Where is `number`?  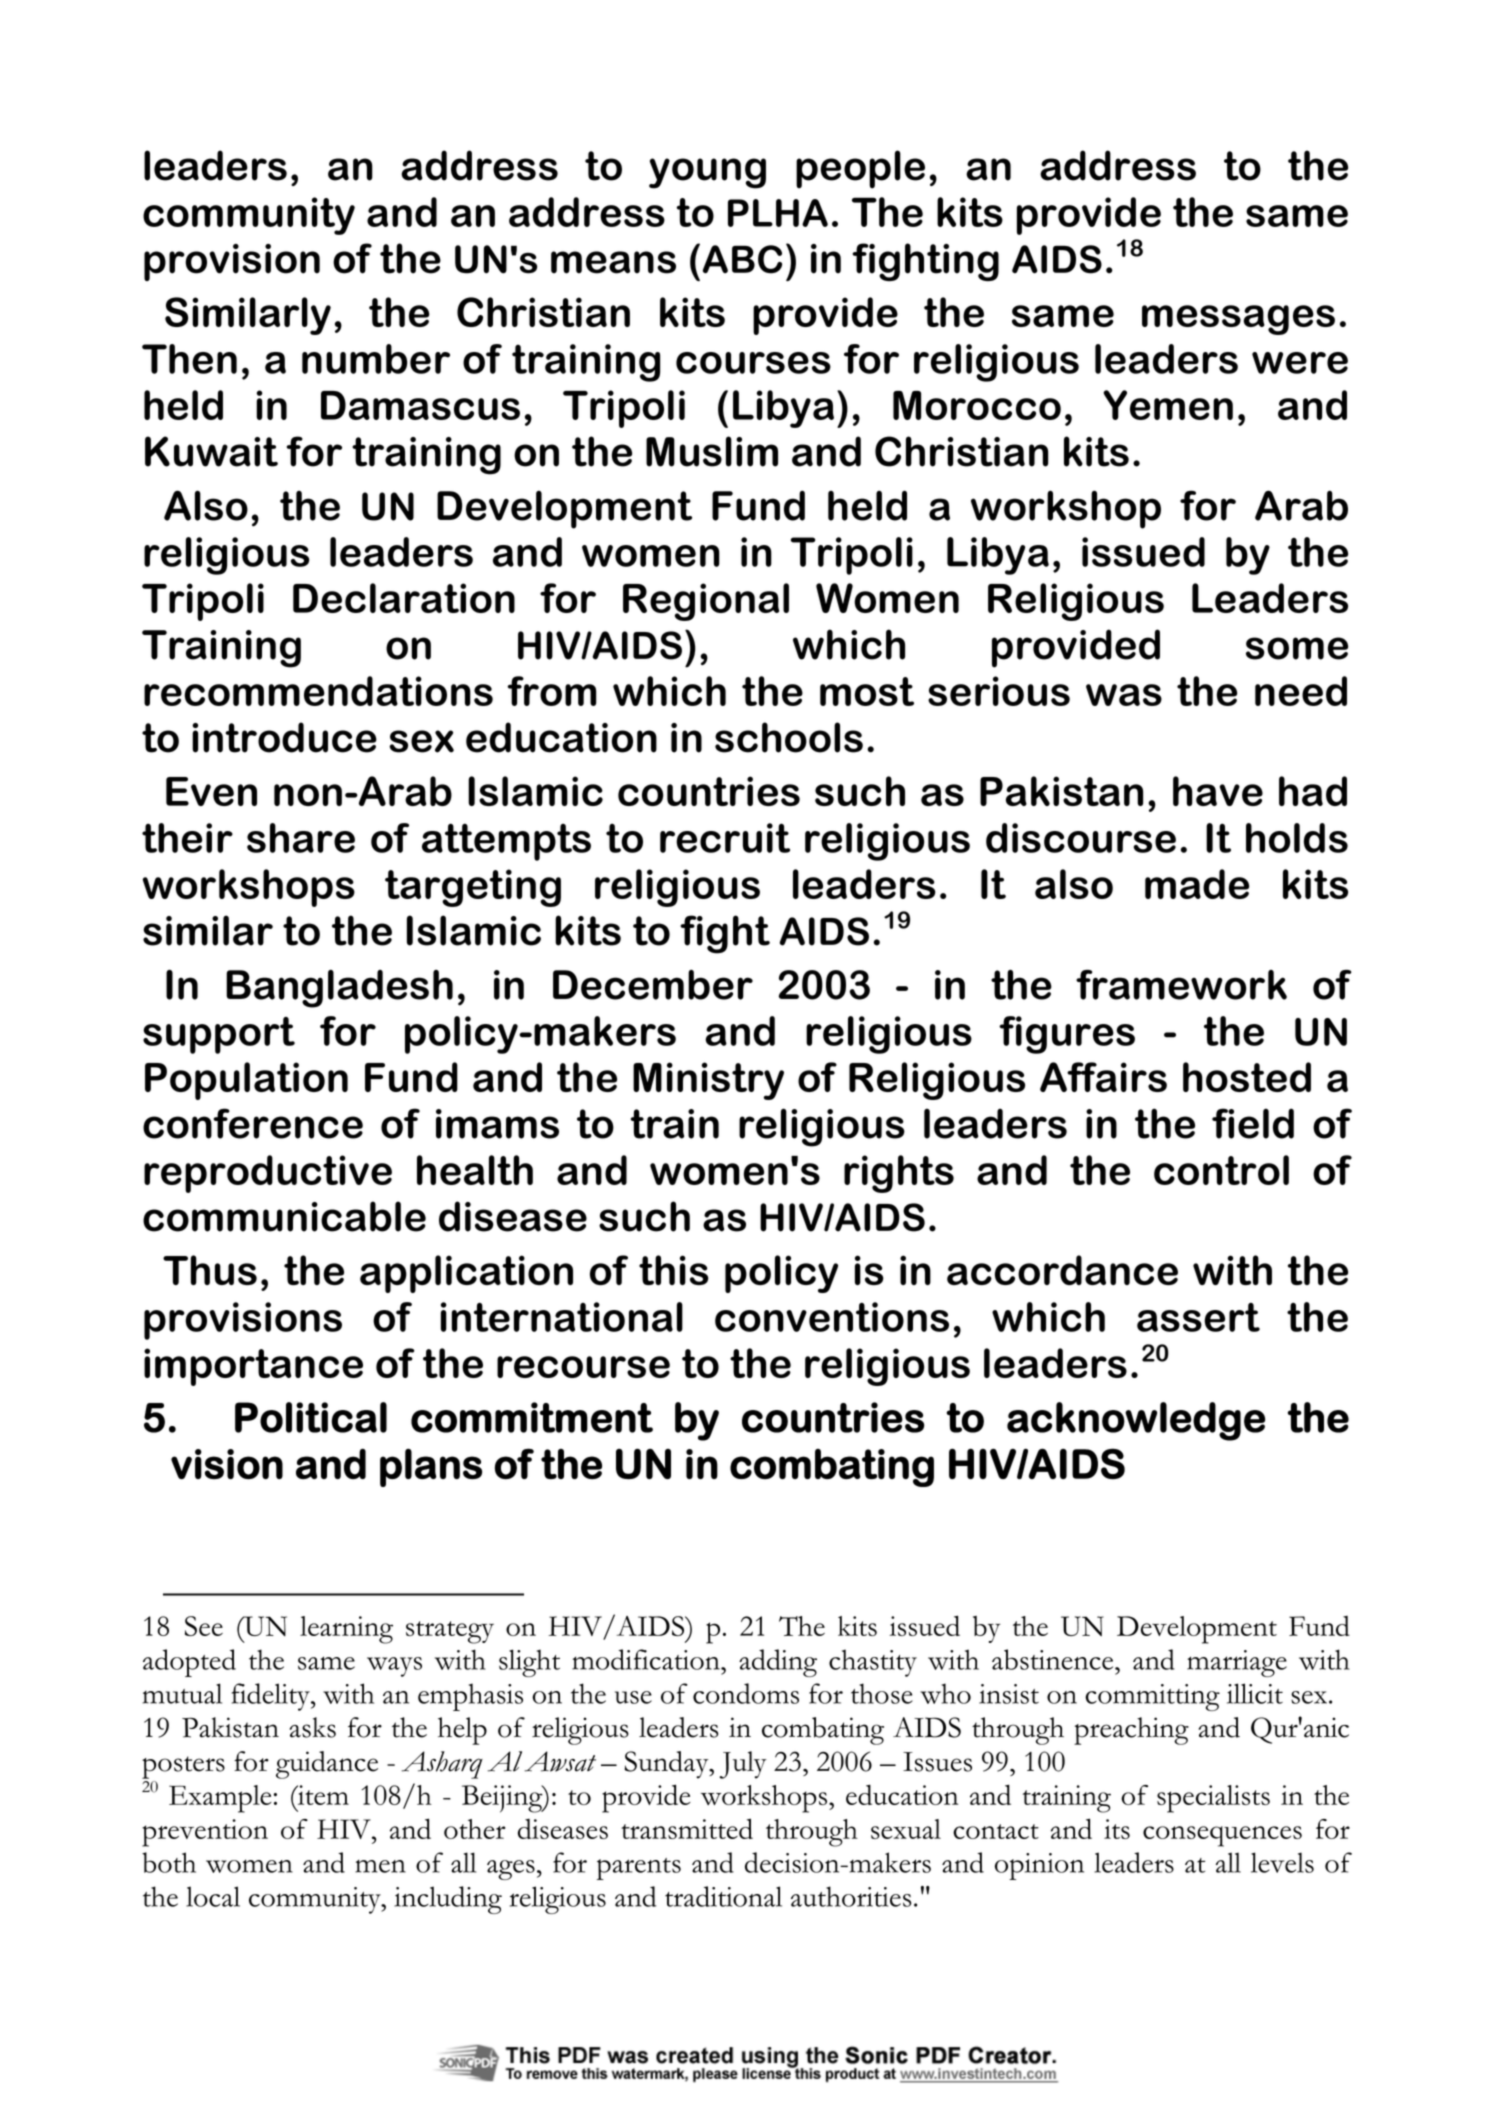 number is located at coordinates (376, 359).
